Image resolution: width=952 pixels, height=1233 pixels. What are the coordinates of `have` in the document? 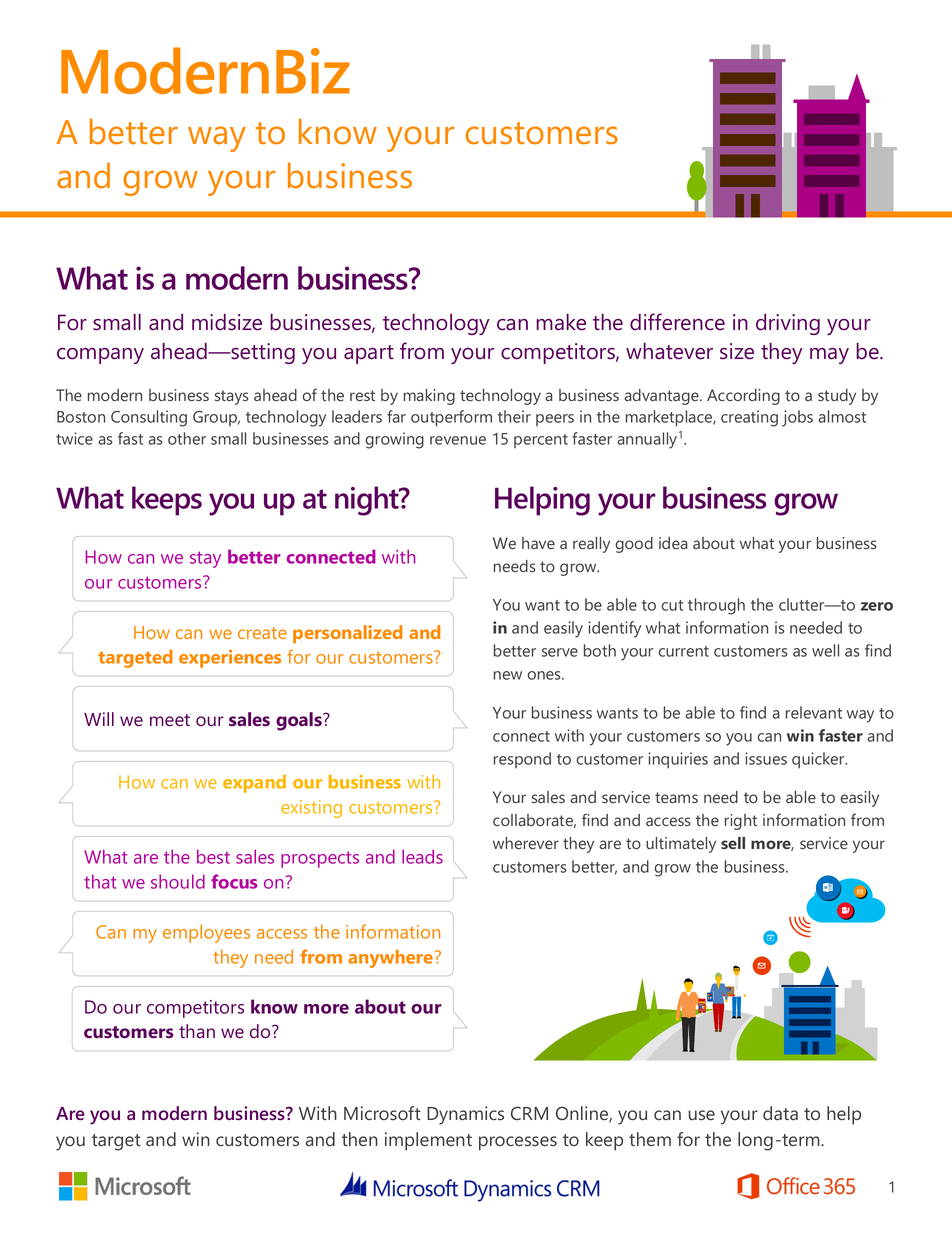 It's located at (538, 543).
